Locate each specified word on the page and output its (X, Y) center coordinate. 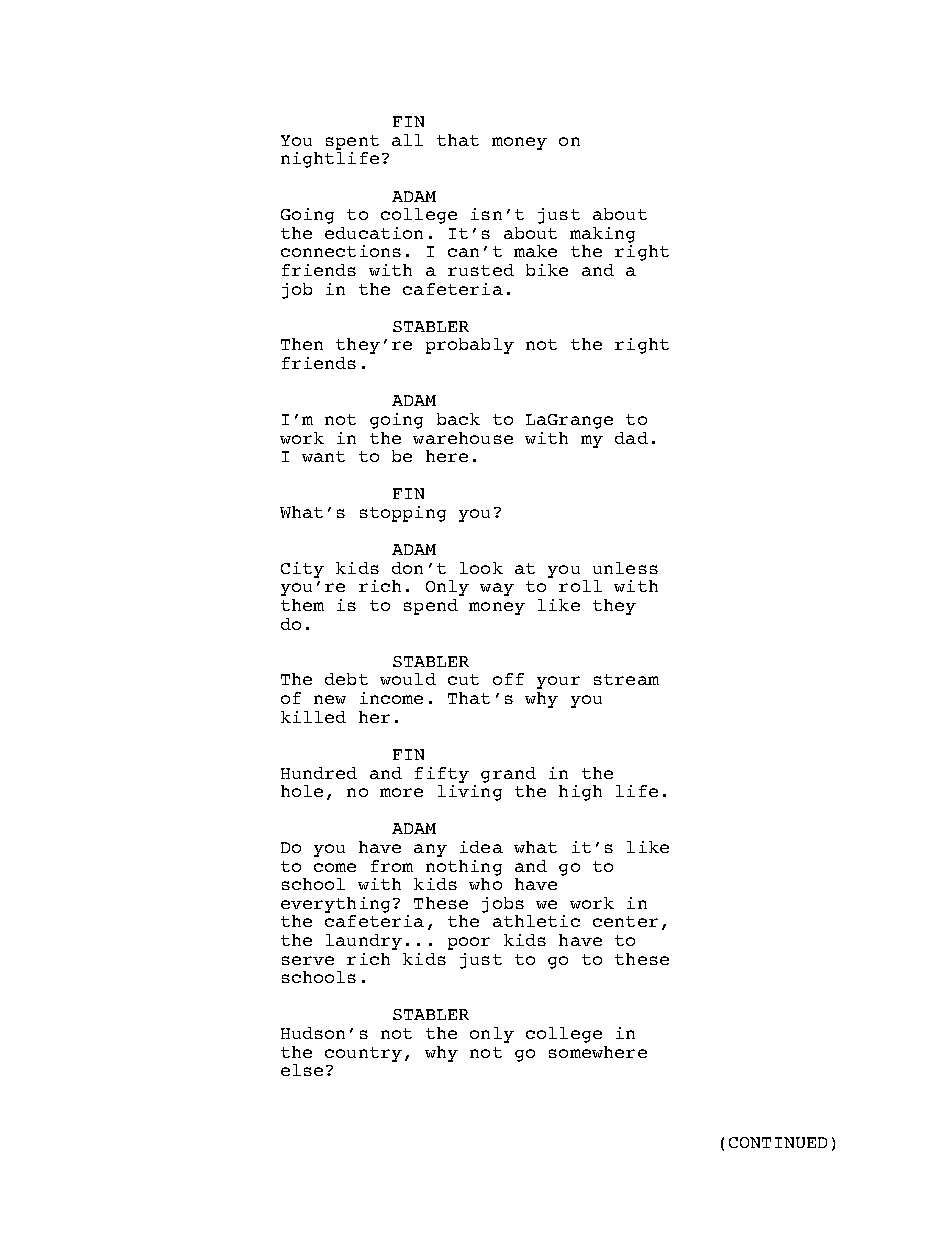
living (470, 793)
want (323, 456)
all (407, 140)
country (363, 1054)
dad (631, 438)
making (602, 235)
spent (352, 142)
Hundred (319, 773)
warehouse (463, 438)
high (580, 793)
